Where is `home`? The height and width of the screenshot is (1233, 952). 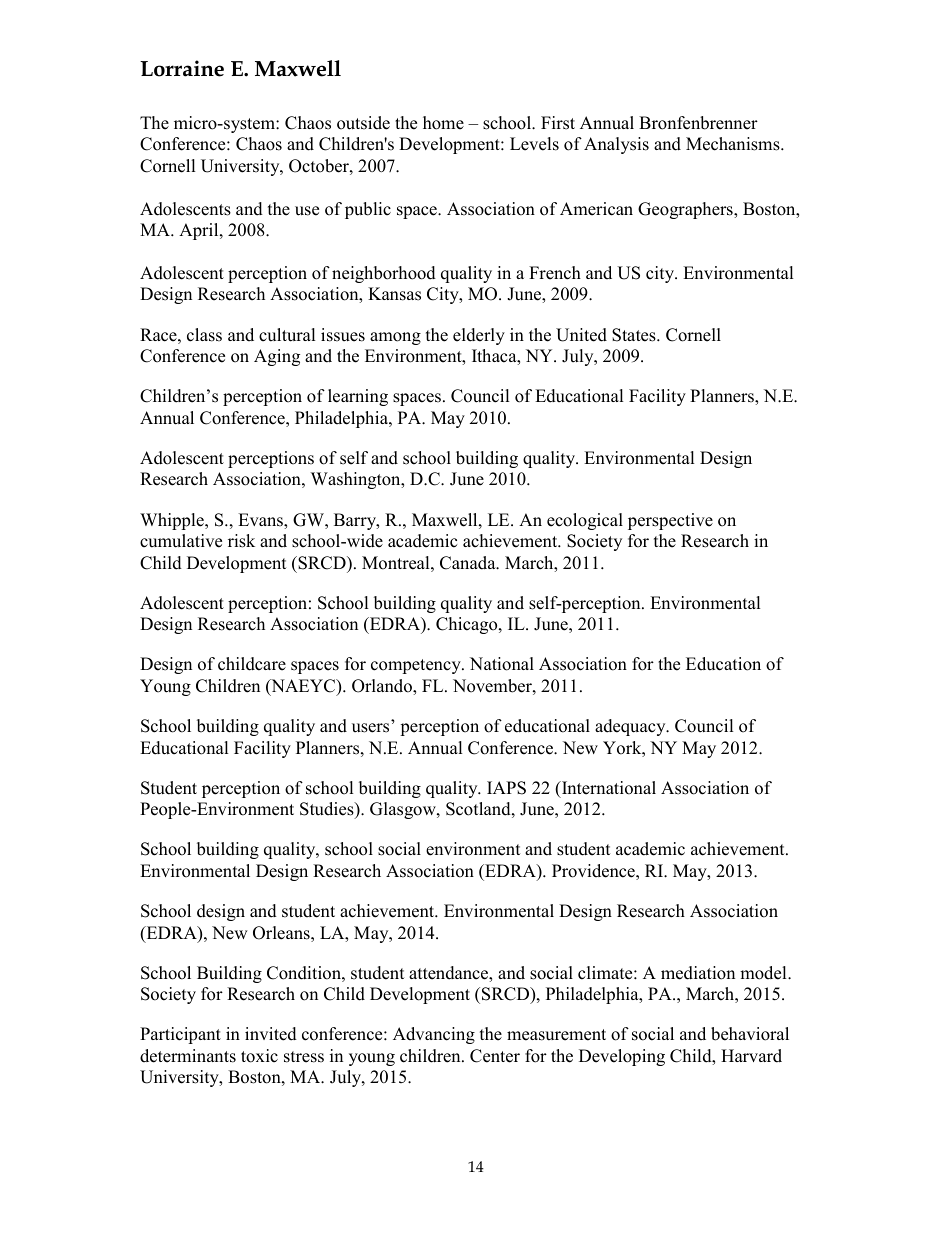 home is located at coordinates (443, 123).
